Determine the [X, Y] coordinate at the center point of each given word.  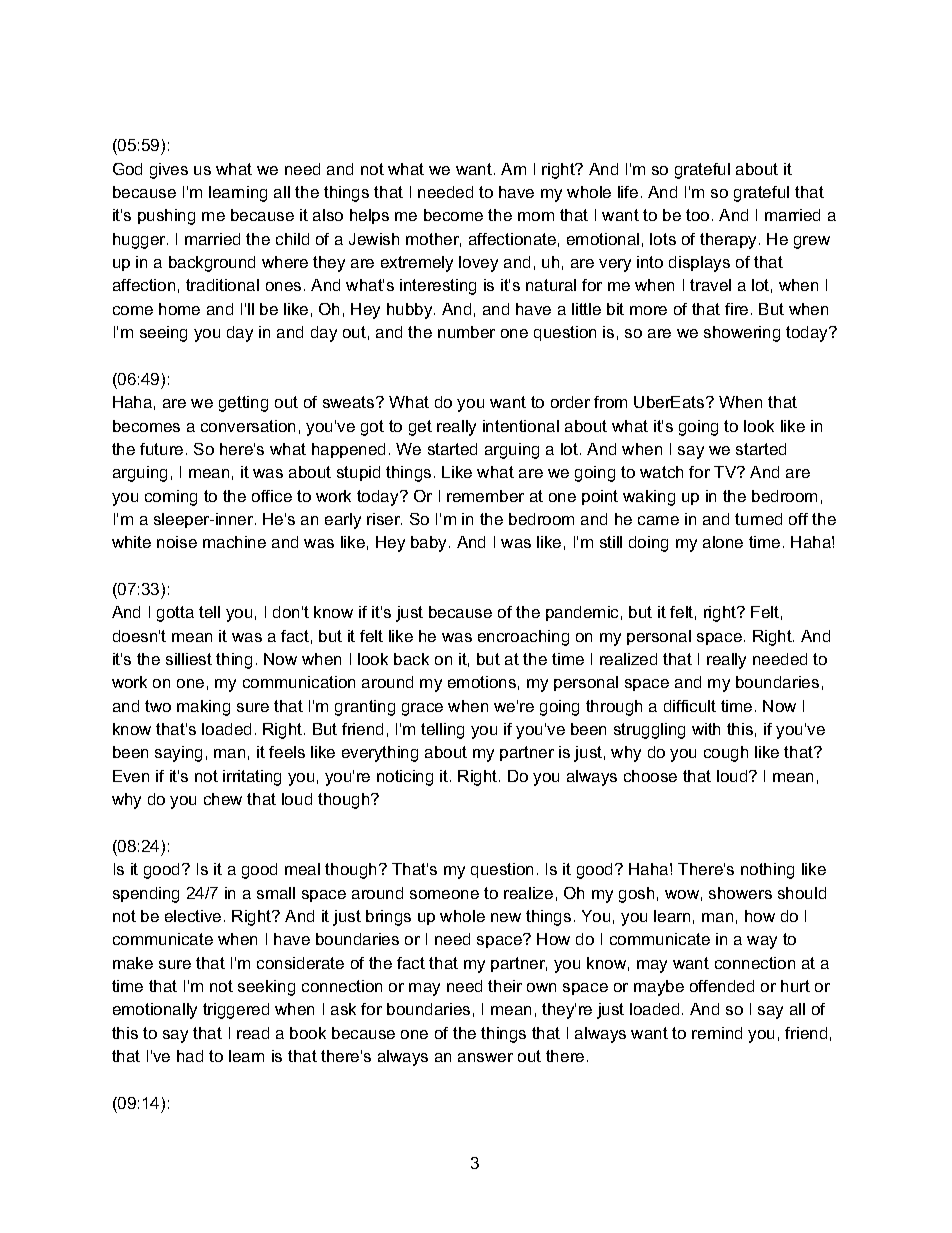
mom [536, 216]
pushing [166, 217]
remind [717, 1033]
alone [723, 542]
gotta [175, 614]
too [697, 215]
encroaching [523, 638]
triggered [236, 1011]
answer [485, 1057]
